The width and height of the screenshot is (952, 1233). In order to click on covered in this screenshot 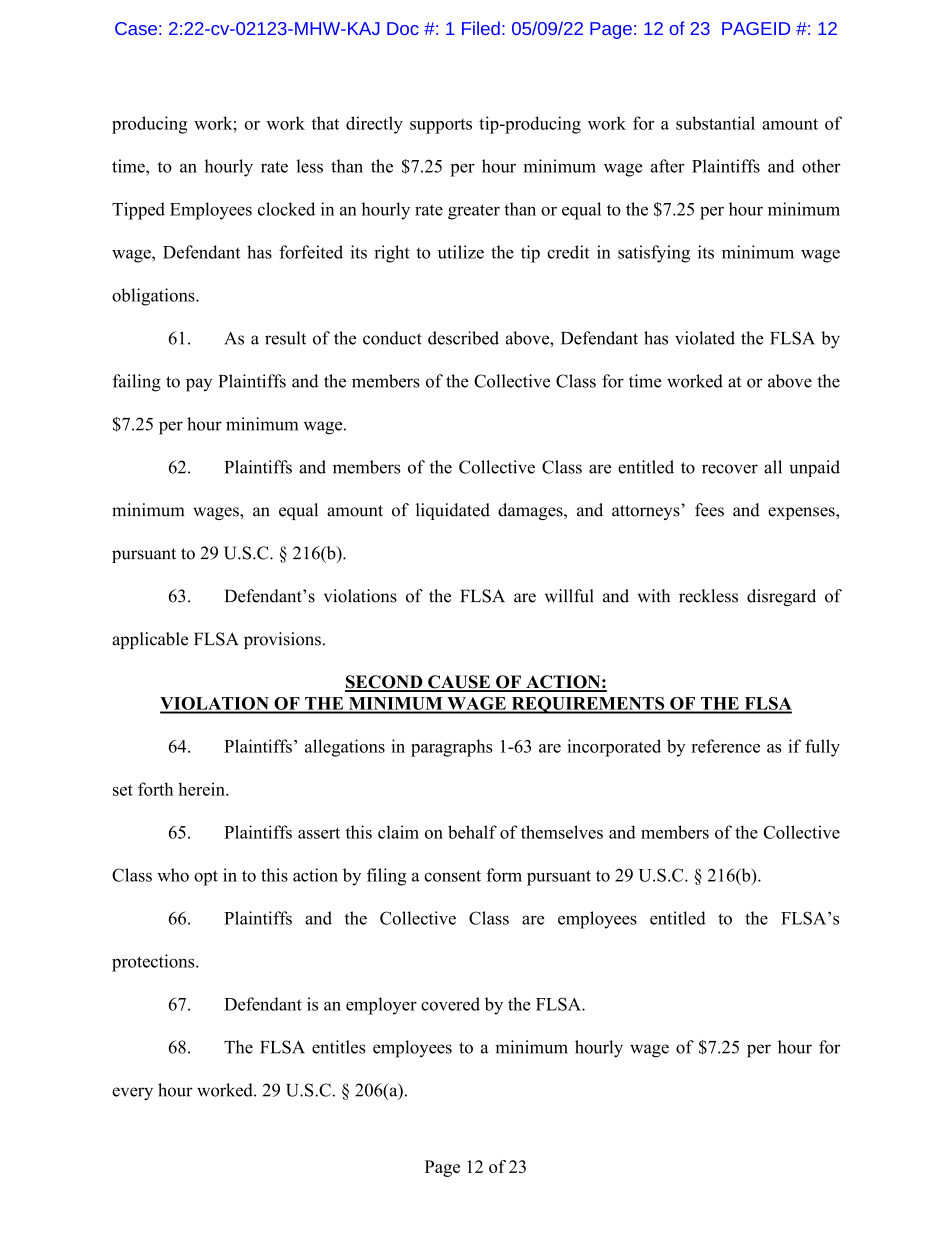, I will do `click(450, 1004)`.
